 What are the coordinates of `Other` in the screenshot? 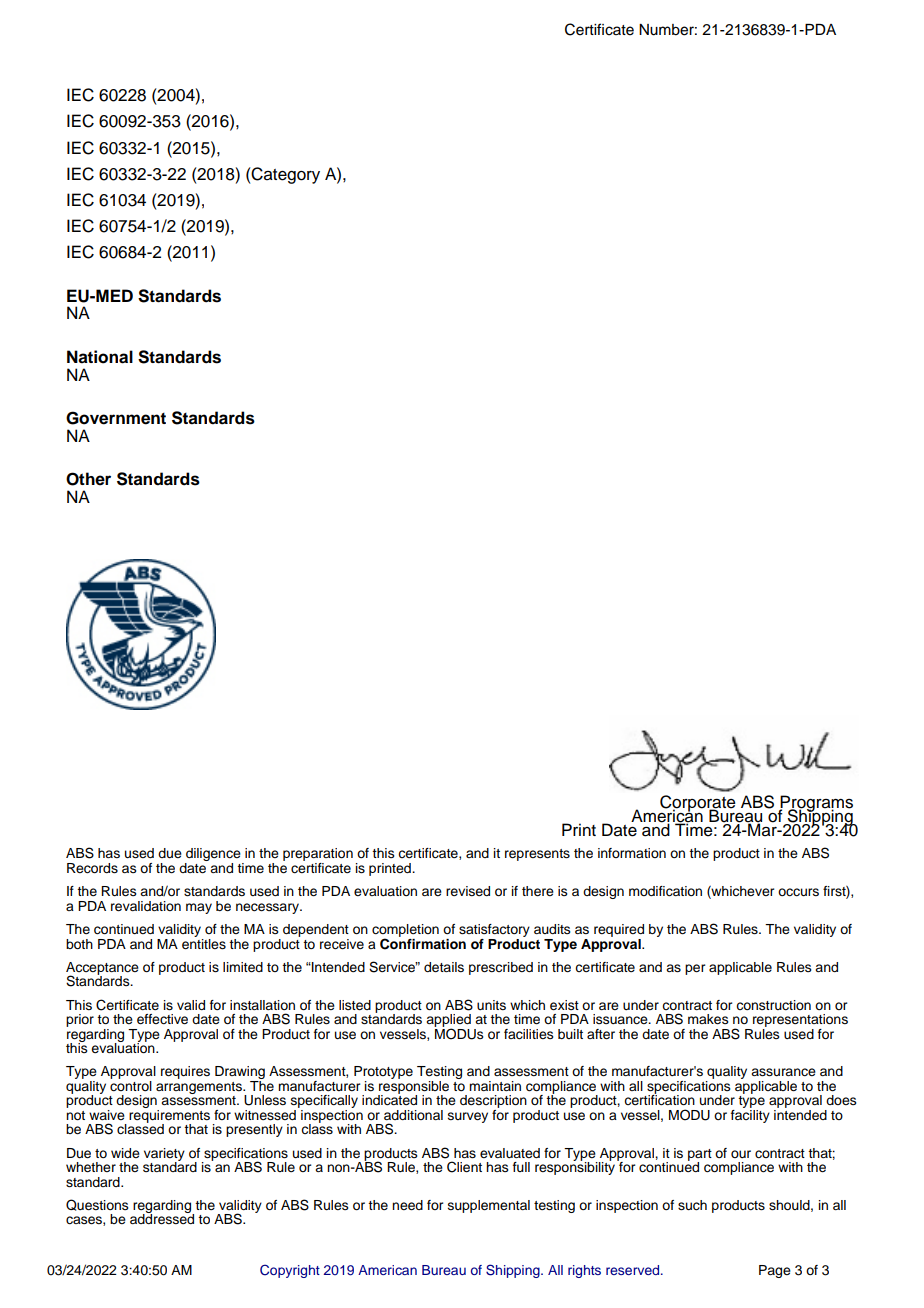 It's located at (88, 479).
